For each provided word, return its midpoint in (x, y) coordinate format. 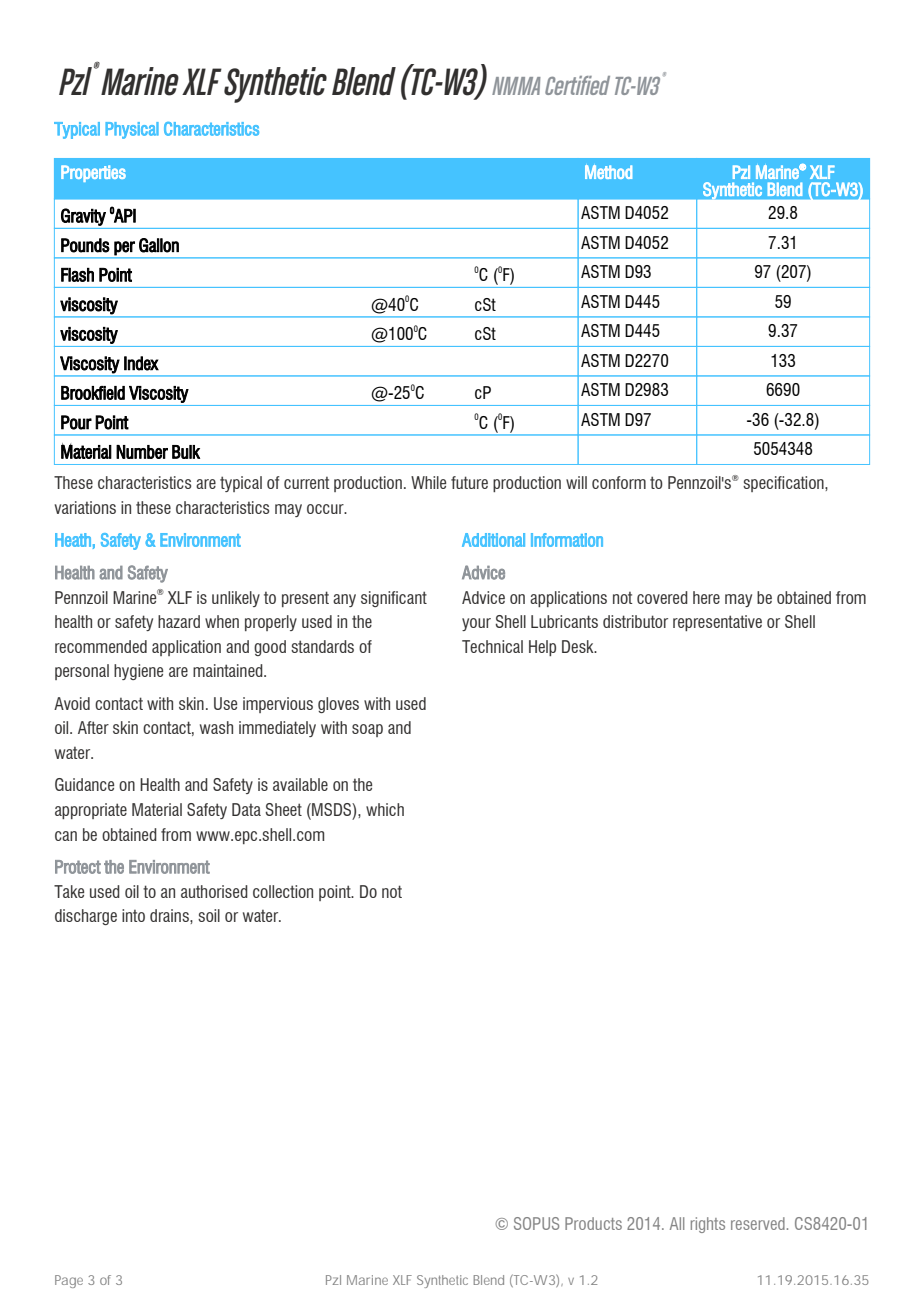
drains (170, 915)
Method (608, 172)
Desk (579, 646)
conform (619, 482)
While (428, 482)
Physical (132, 130)
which (385, 809)
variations (85, 507)
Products (593, 1223)
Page (69, 1281)
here (706, 597)
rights (708, 1225)
